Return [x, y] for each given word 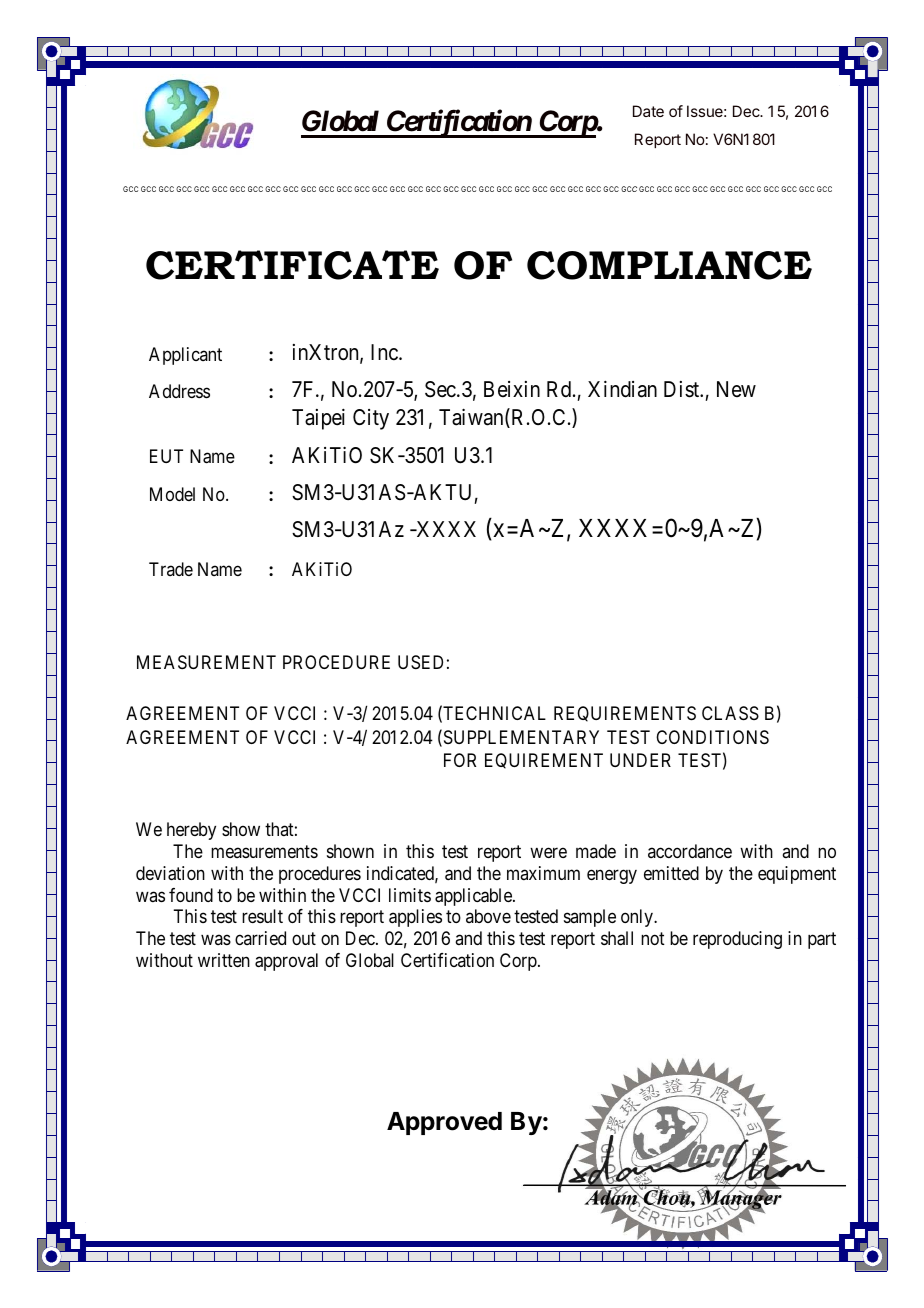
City [371, 419]
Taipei [318, 419]
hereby [191, 831]
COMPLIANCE [669, 265]
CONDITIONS [712, 737]
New [736, 389]
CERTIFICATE [292, 265]
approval [286, 962]
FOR [460, 760]
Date [648, 111]
